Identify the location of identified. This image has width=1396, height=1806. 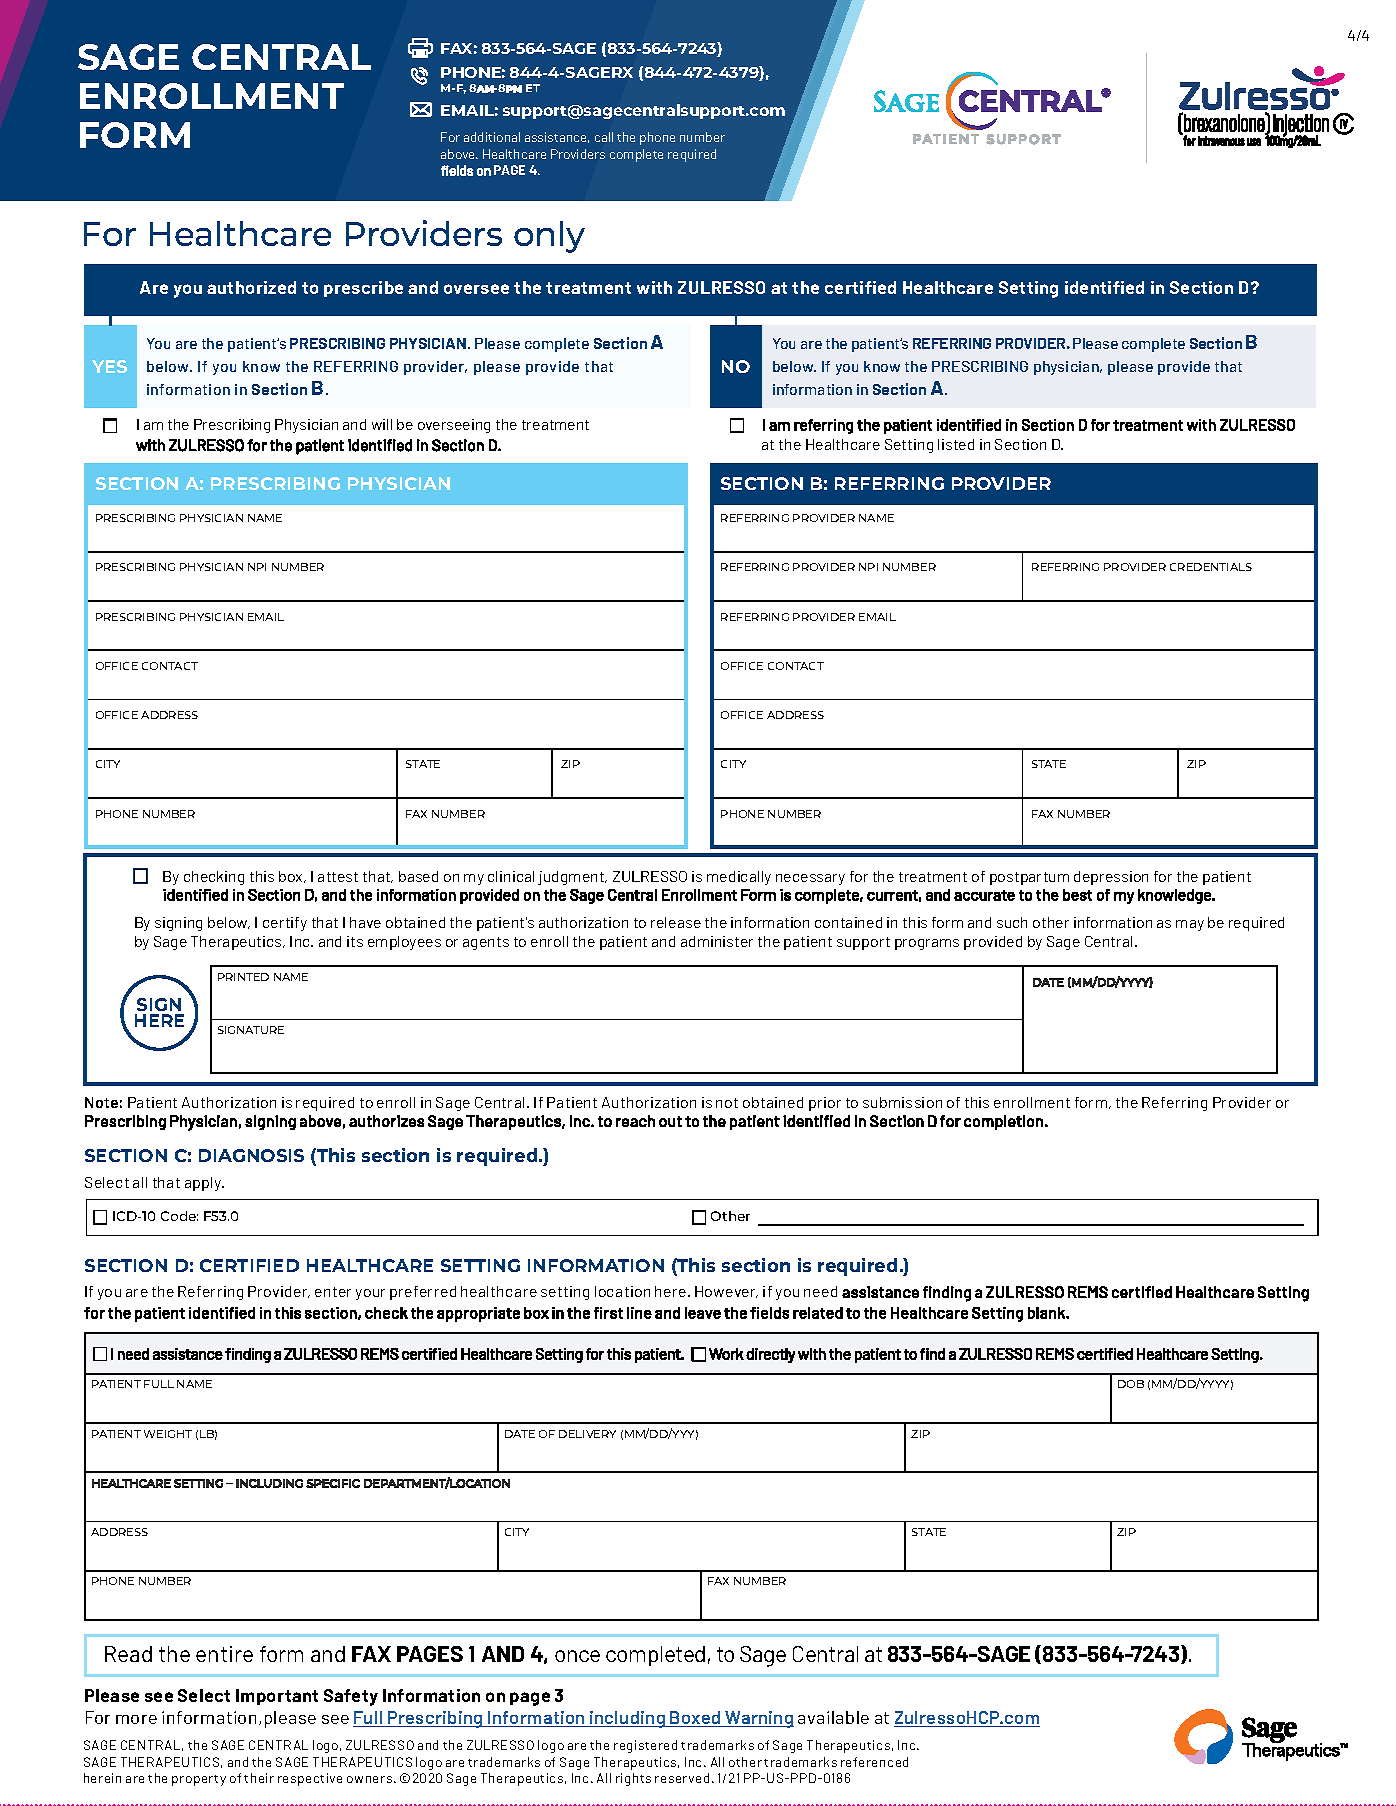
(1104, 287).
